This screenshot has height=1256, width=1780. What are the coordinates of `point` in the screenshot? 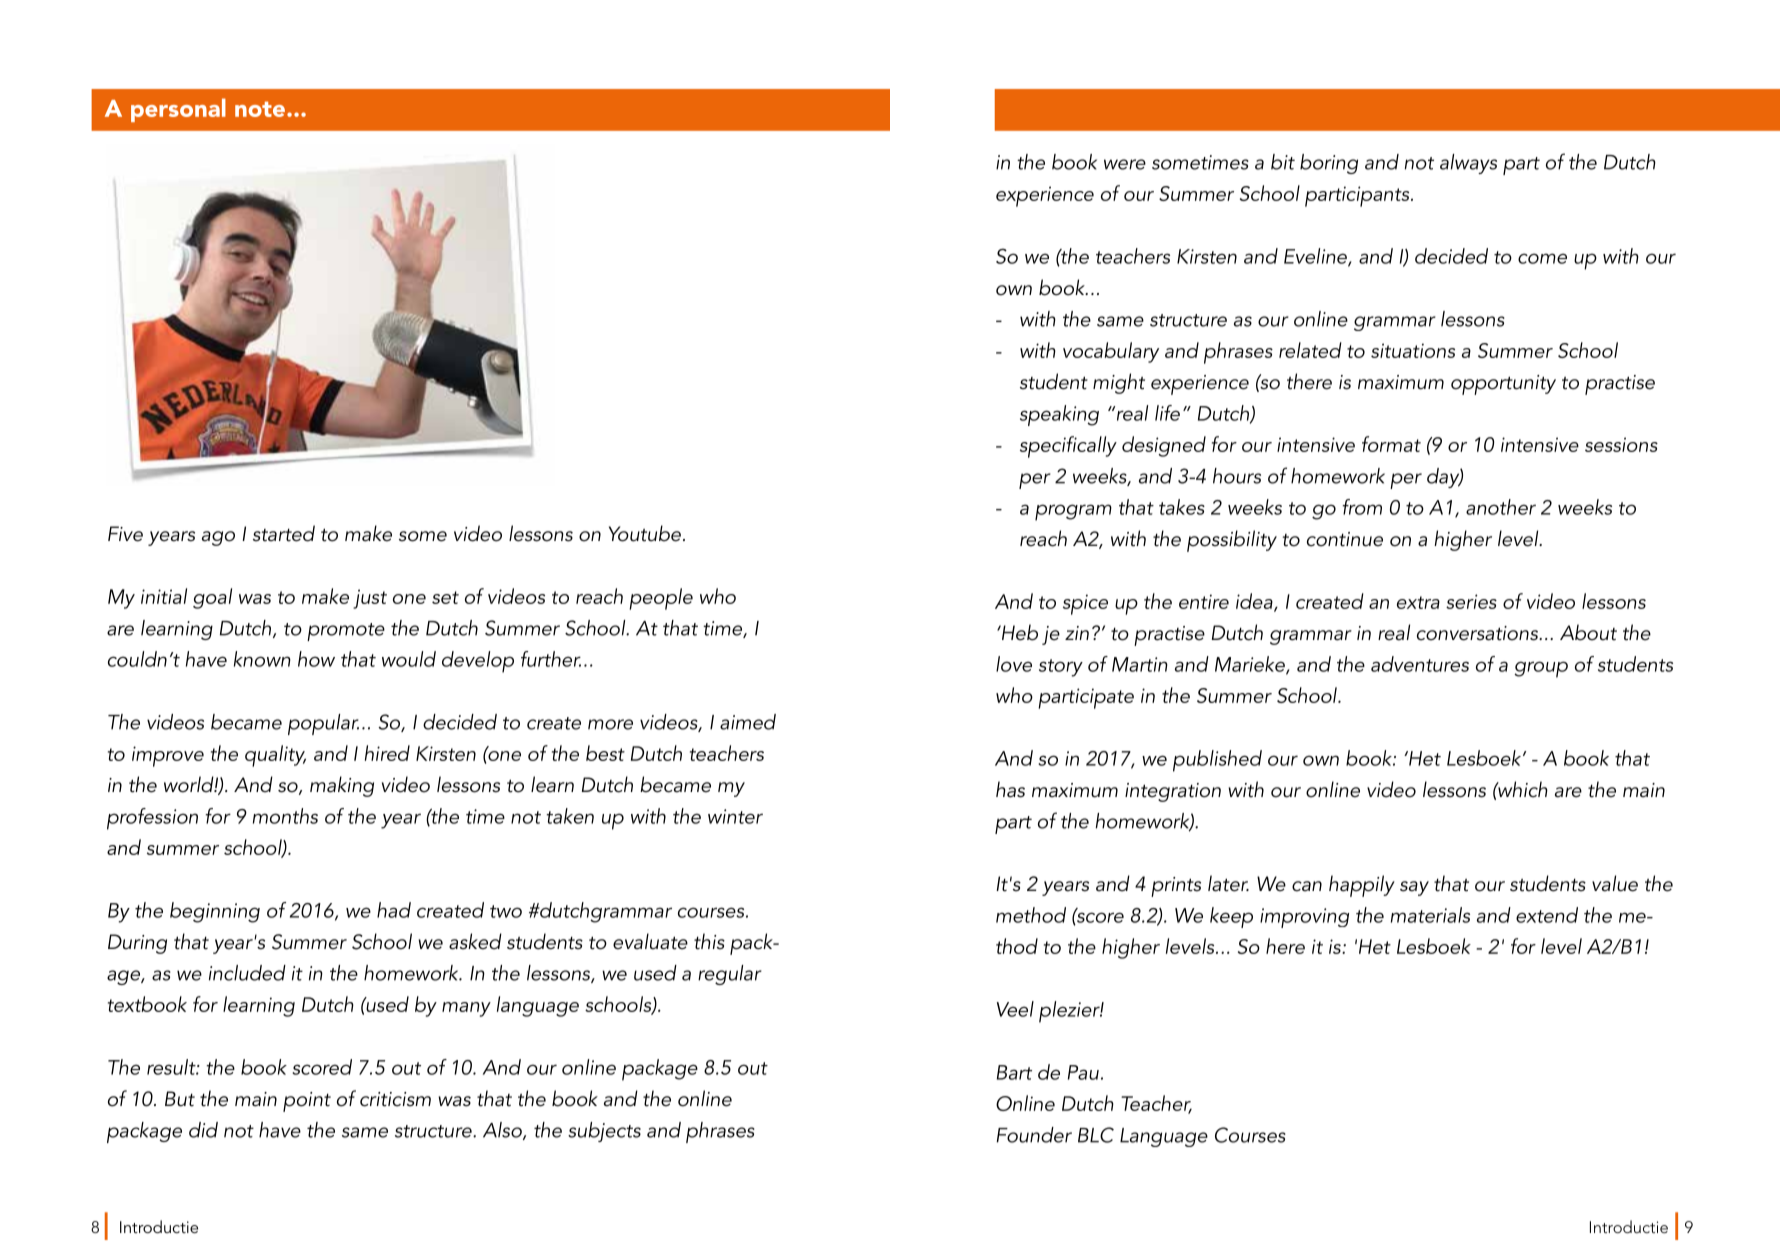 It's located at (307, 1102).
